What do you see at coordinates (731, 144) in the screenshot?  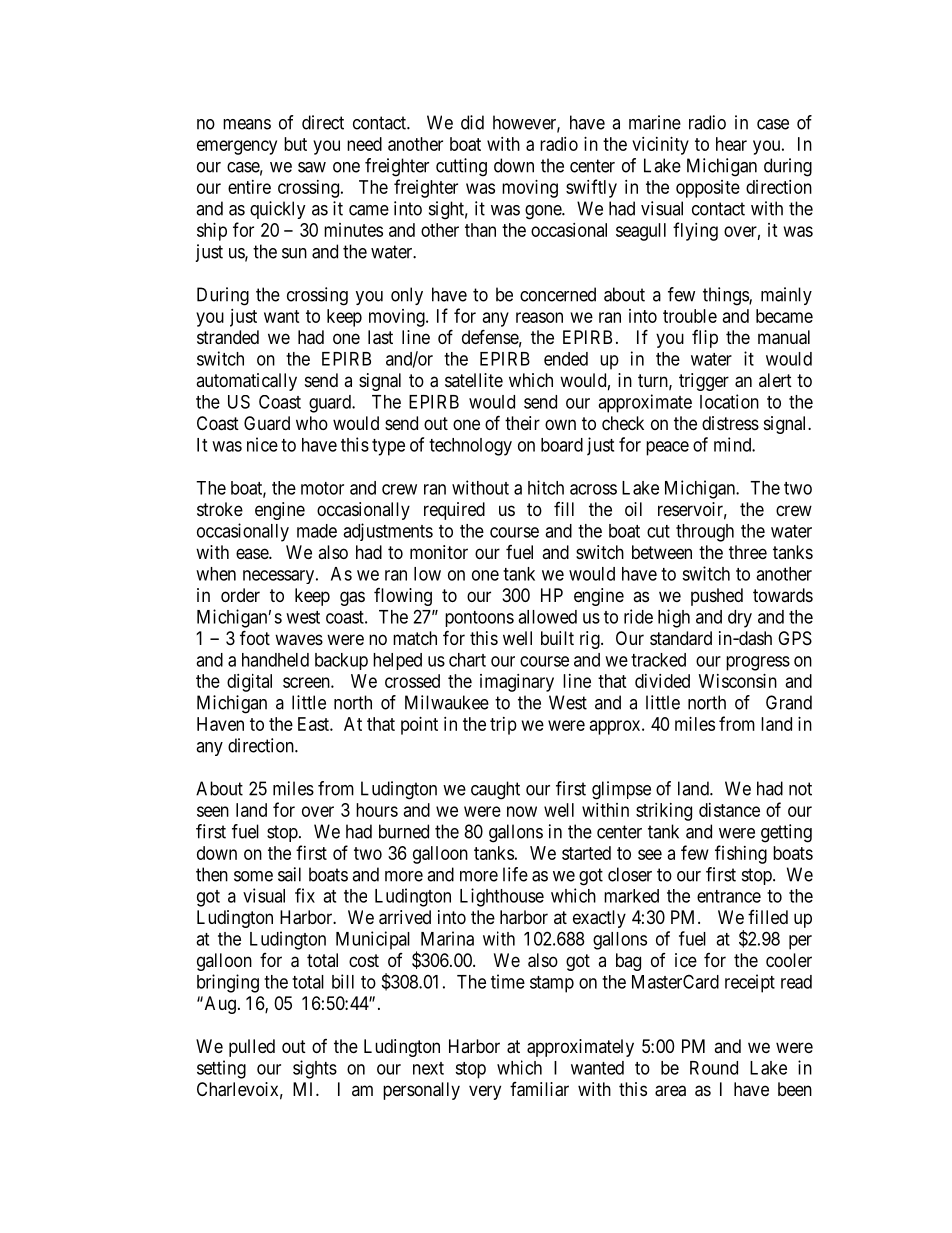 I see `hear` at bounding box center [731, 144].
